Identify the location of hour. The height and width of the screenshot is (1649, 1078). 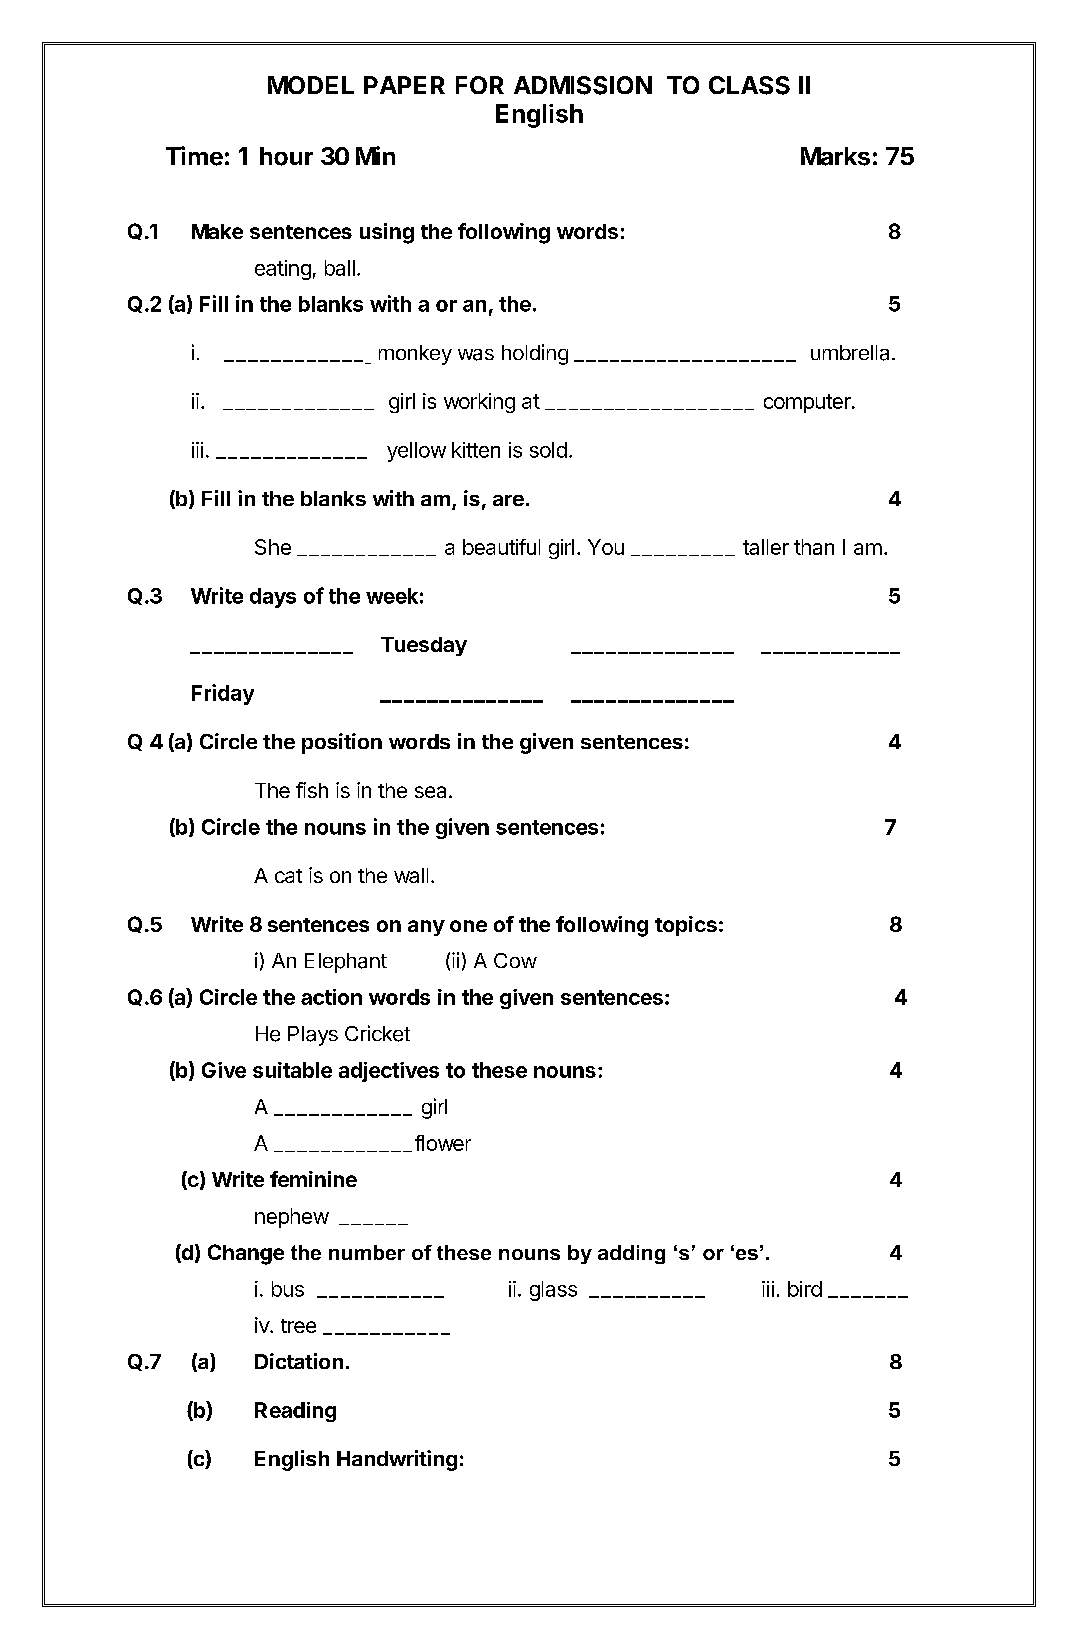
(286, 156).
